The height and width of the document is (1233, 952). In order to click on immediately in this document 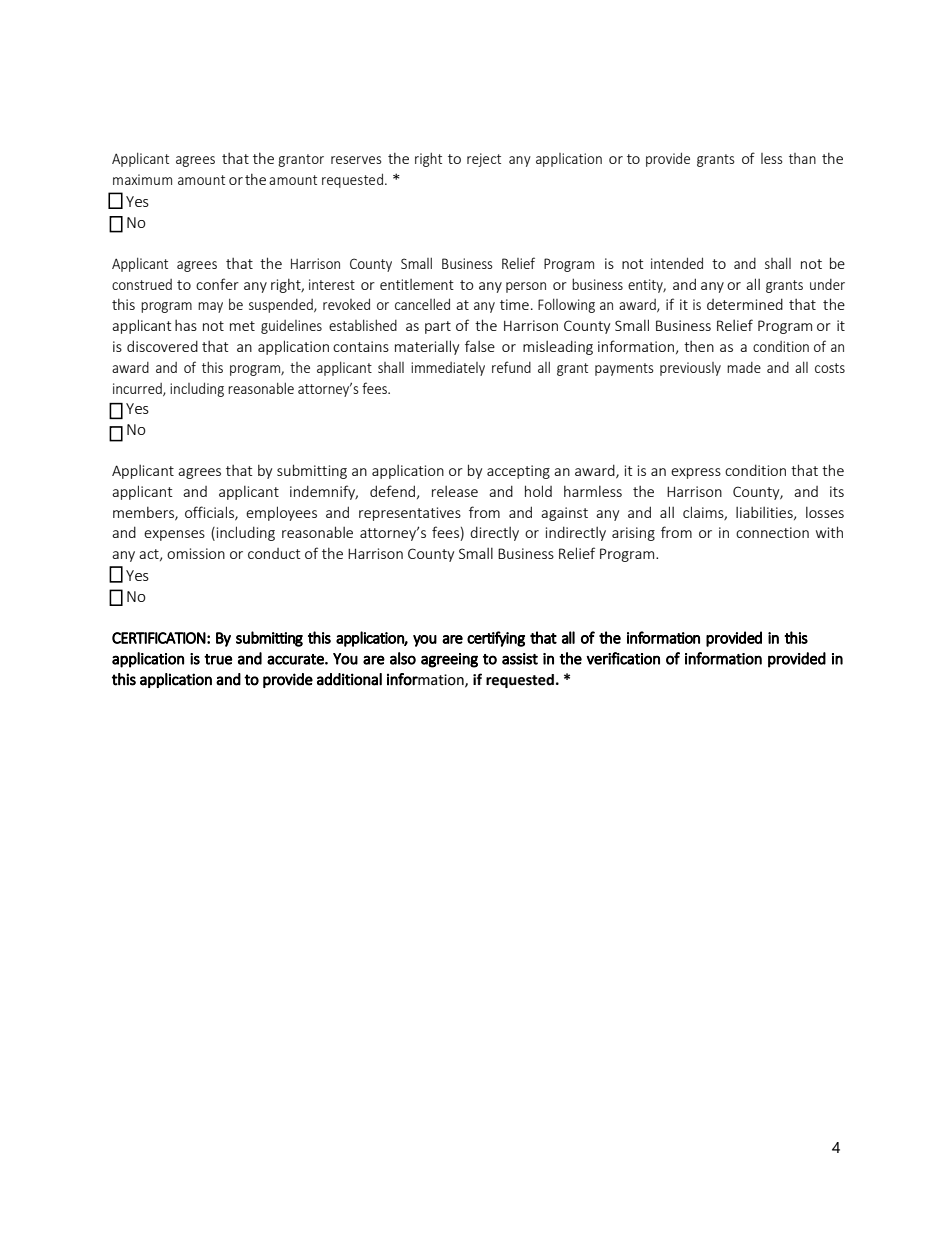, I will do `click(448, 369)`.
